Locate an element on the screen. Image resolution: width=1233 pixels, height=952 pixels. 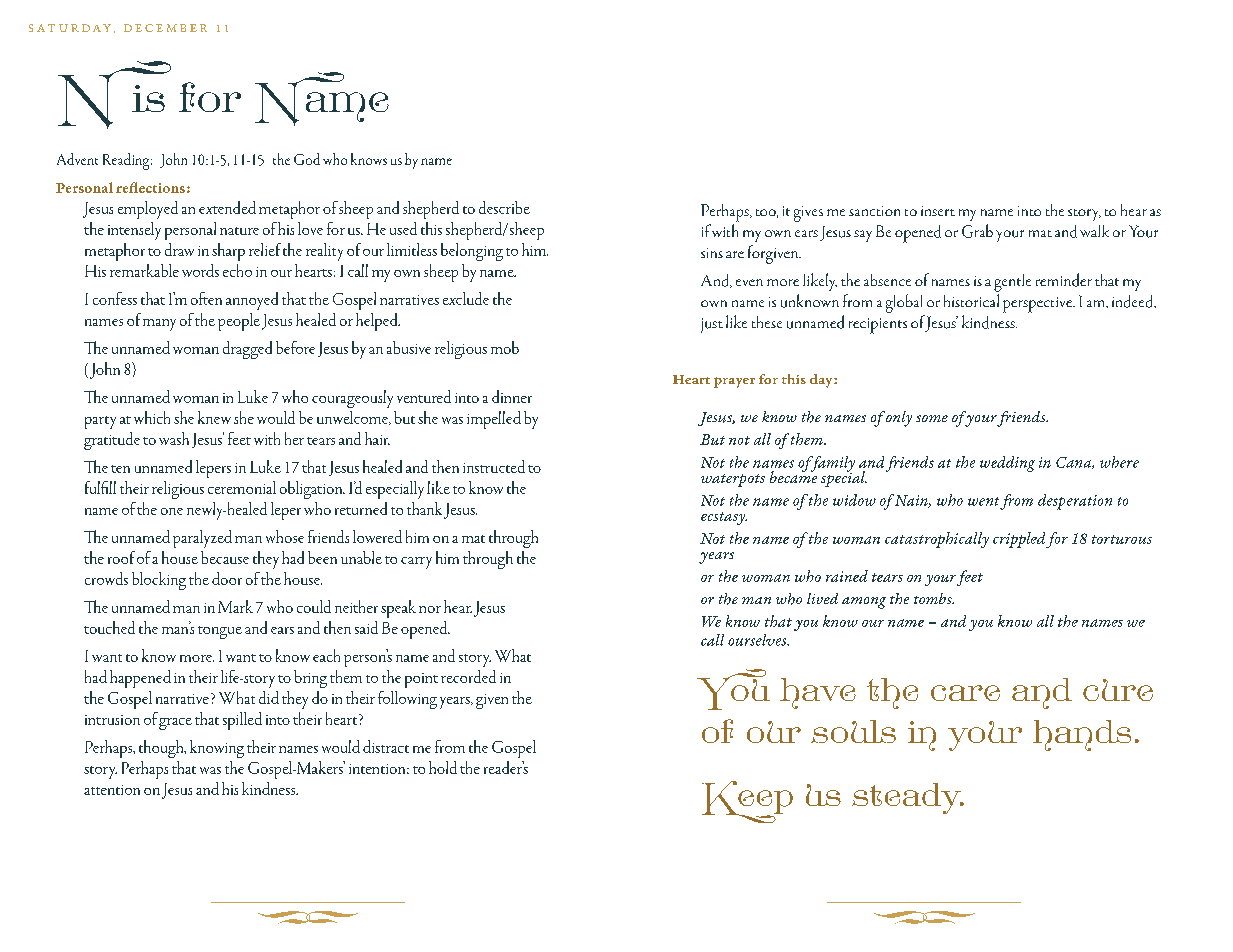
Keep is located at coordinates (747, 802).
